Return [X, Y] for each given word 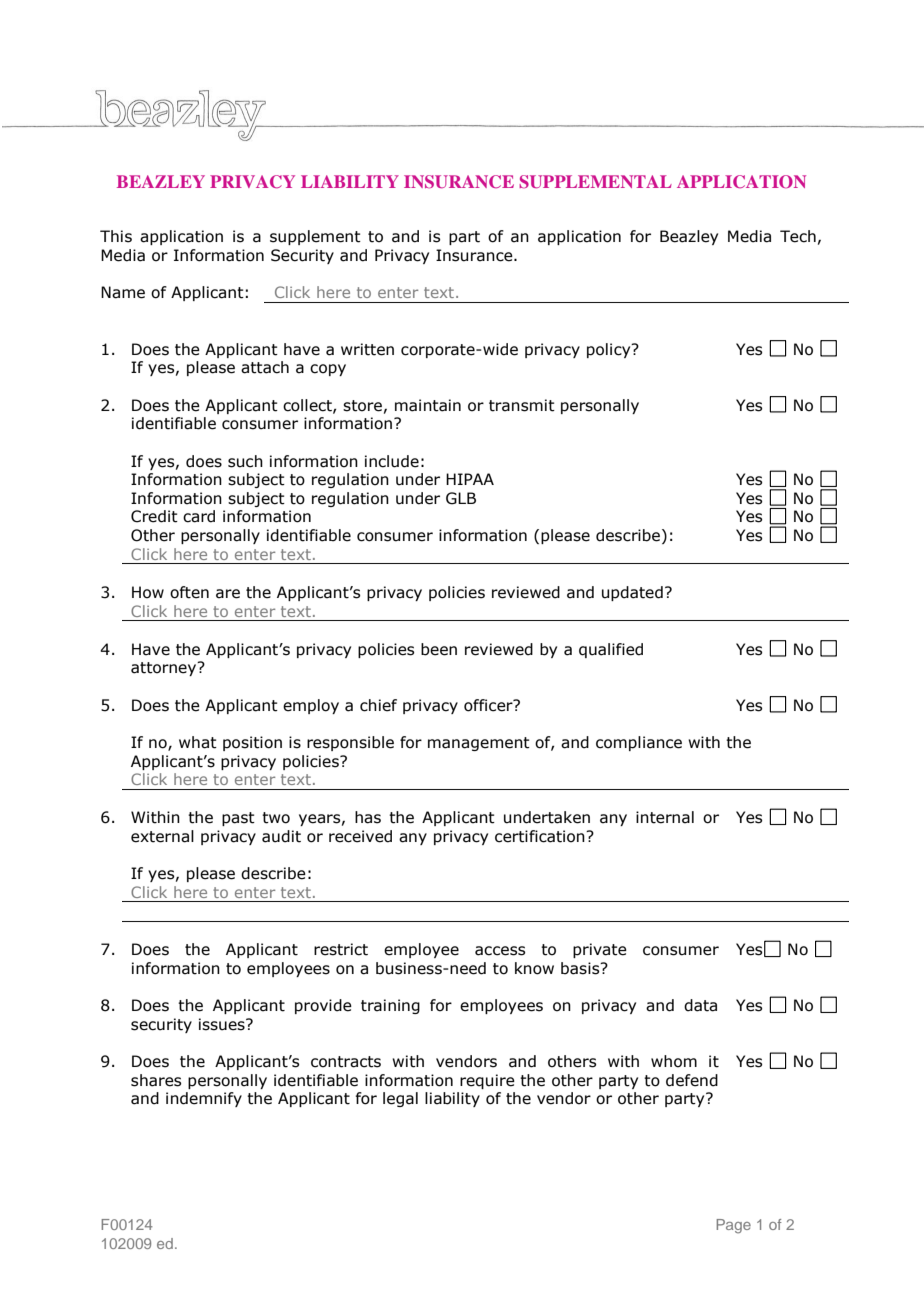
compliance [639, 743]
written [367, 349]
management [479, 744]
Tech [798, 236]
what [198, 742]
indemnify [204, 1099]
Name [123, 292]
